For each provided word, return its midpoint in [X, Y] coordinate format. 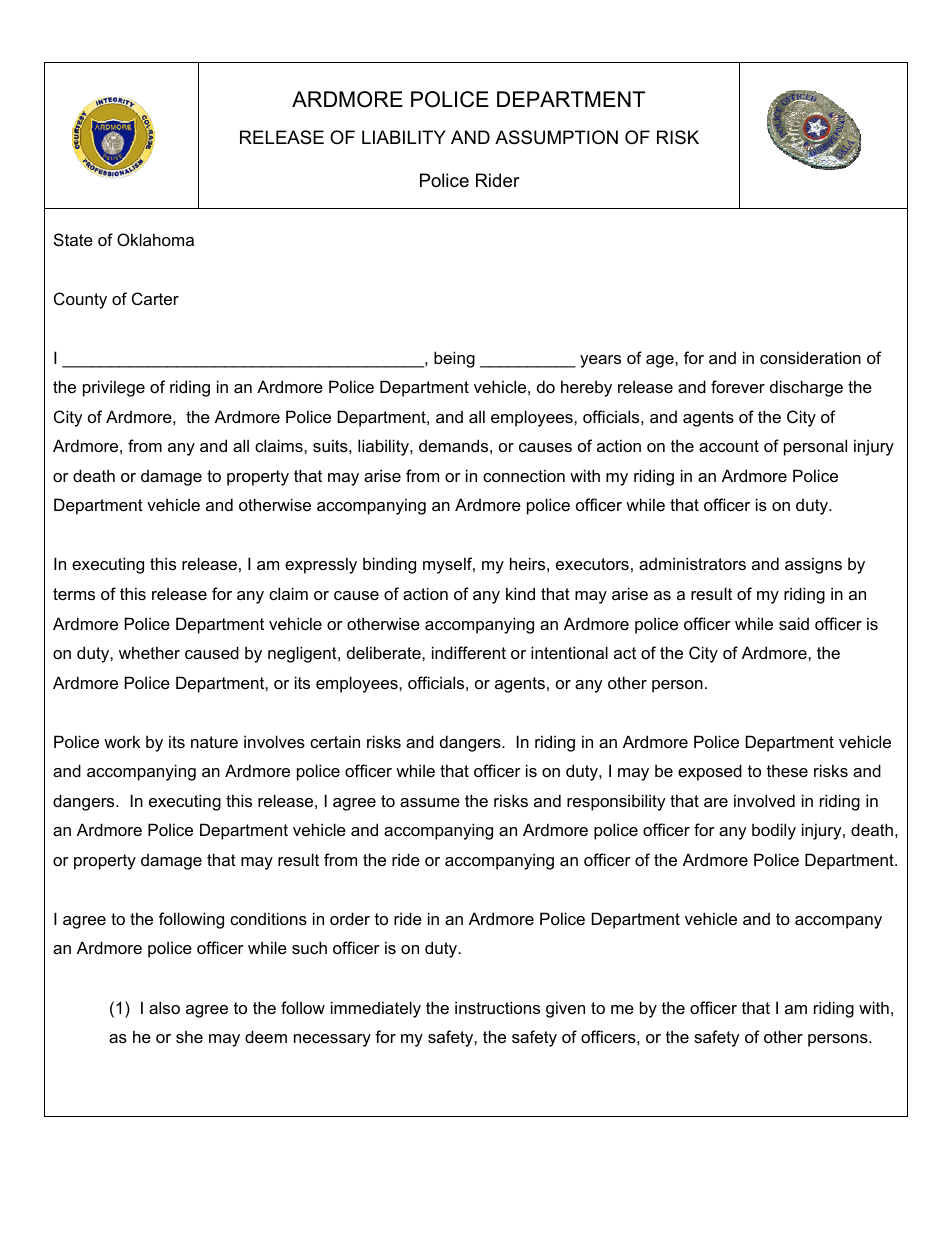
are [716, 802]
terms [74, 594]
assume [430, 802]
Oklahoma [155, 239]
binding [389, 565]
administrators [692, 563]
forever [738, 386]
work [122, 741]
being [454, 359]
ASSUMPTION [556, 137]
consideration [810, 357]
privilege [114, 388]
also [164, 1007]
